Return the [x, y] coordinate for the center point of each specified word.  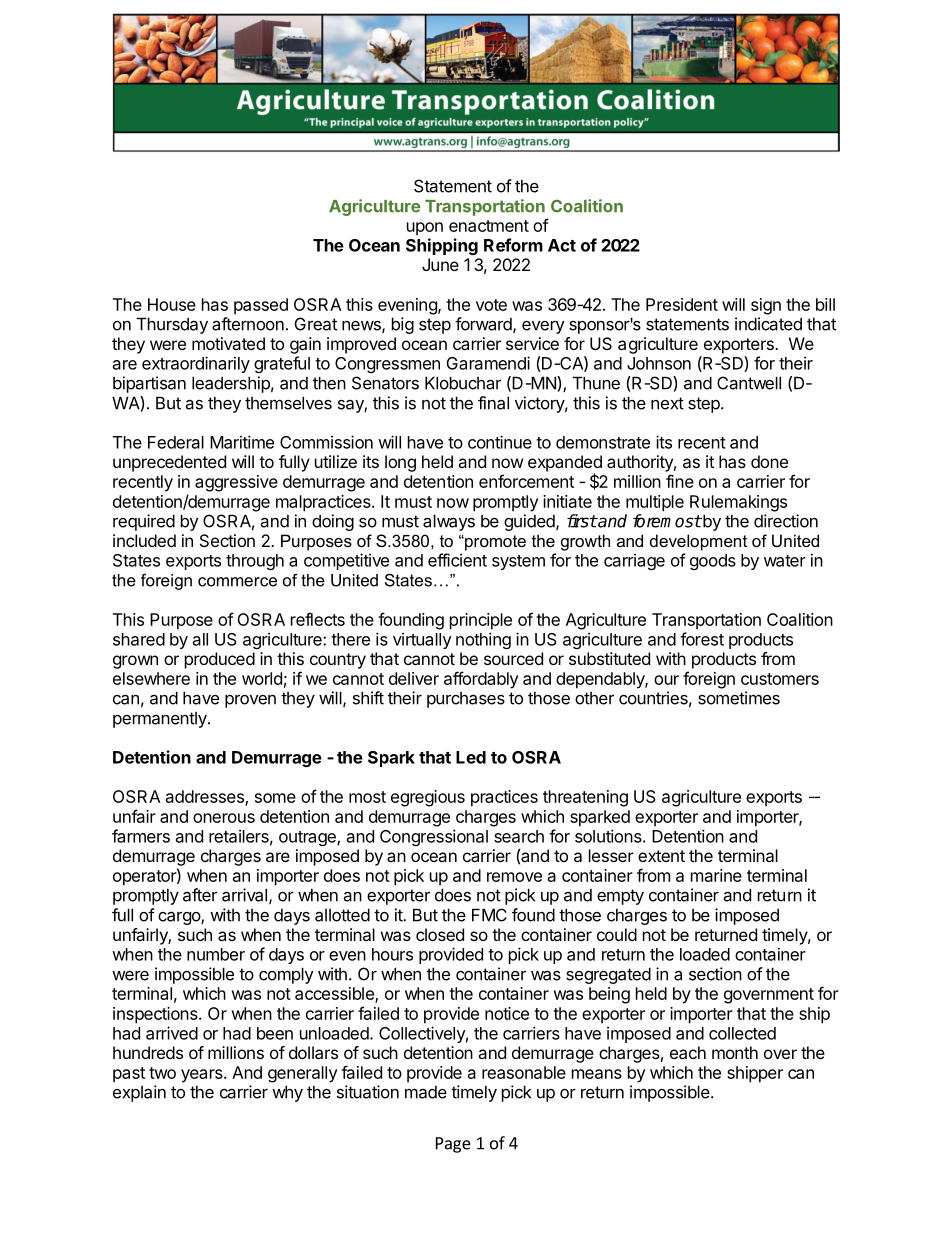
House [172, 304]
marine [716, 875]
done [769, 461]
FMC [489, 915]
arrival [244, 895]
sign [766, 306]
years [203, 1076]
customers [780, 679]
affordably [481, 680]
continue [500, 442]
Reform [513, 245]
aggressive [236, 483]
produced [220, 660]
